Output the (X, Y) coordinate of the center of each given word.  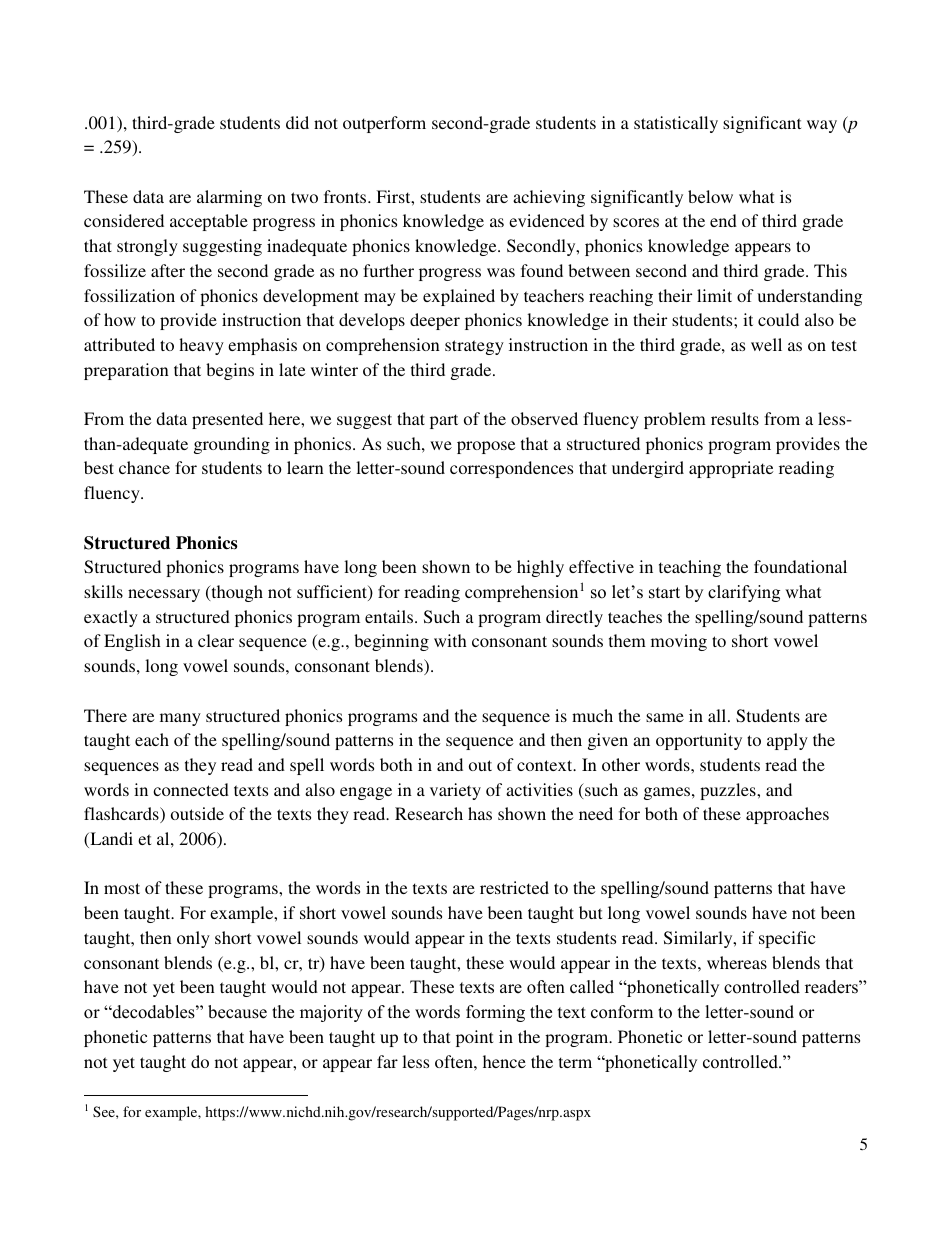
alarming (229, 198)
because (237, 1012)
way (822, 126)
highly (540, 568)
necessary (164, 595)
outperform (384, 124)
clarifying (744, 593)
